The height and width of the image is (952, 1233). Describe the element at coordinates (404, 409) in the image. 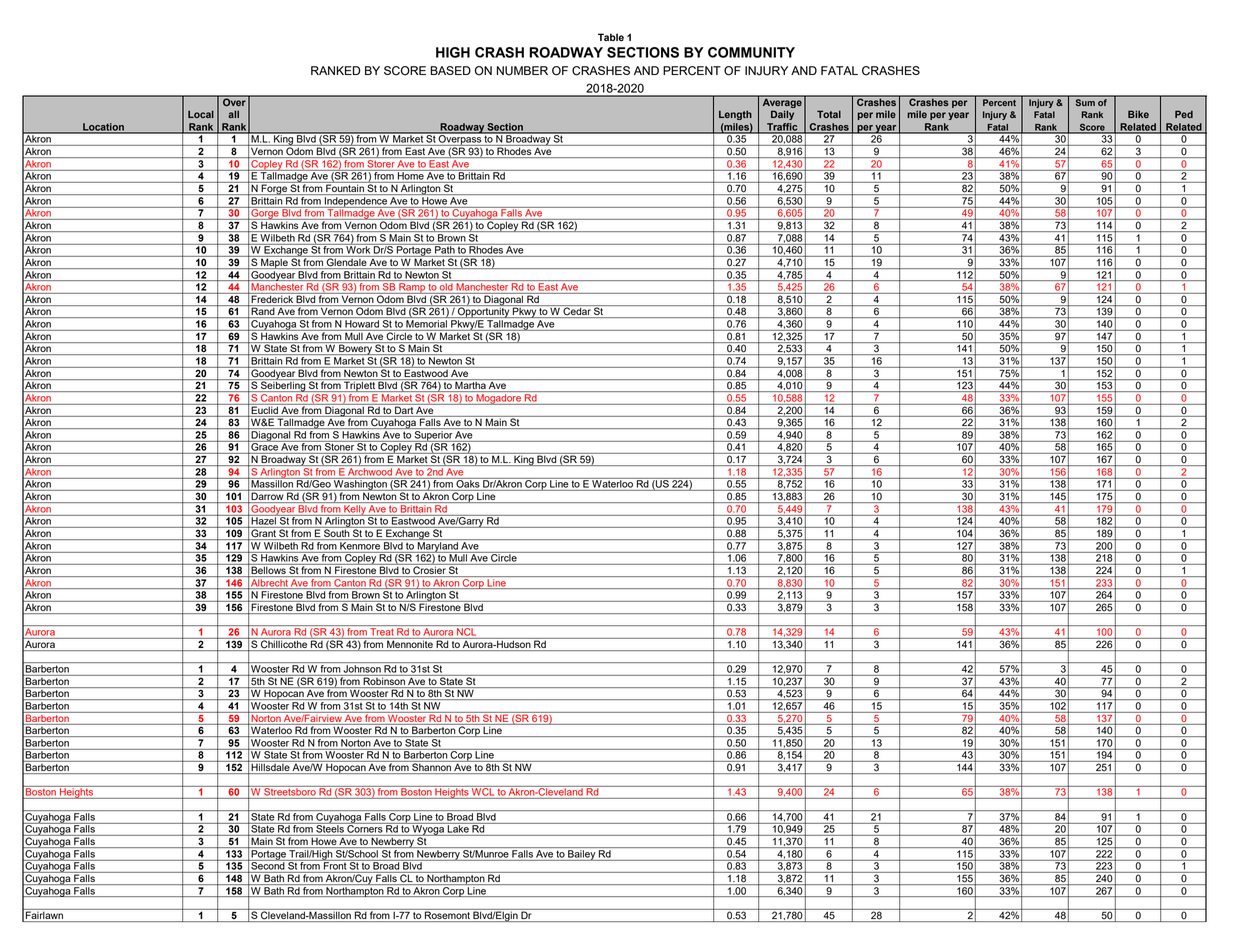

I see `Dart` at that location.
